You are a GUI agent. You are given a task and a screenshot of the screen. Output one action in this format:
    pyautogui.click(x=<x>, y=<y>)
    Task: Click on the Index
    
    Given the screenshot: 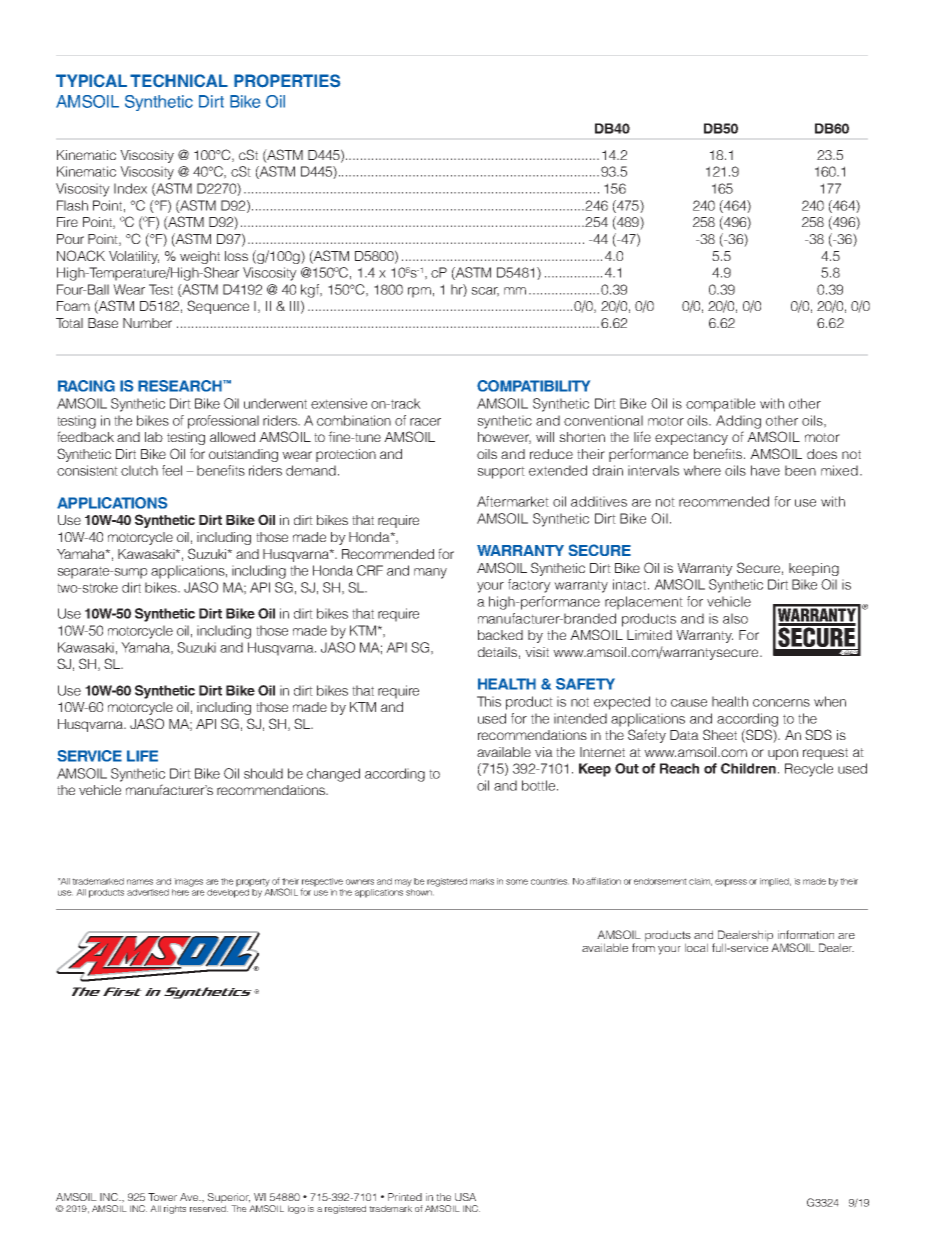 What is the action you would take?
    pyautogui.click(x=130, y=188)
